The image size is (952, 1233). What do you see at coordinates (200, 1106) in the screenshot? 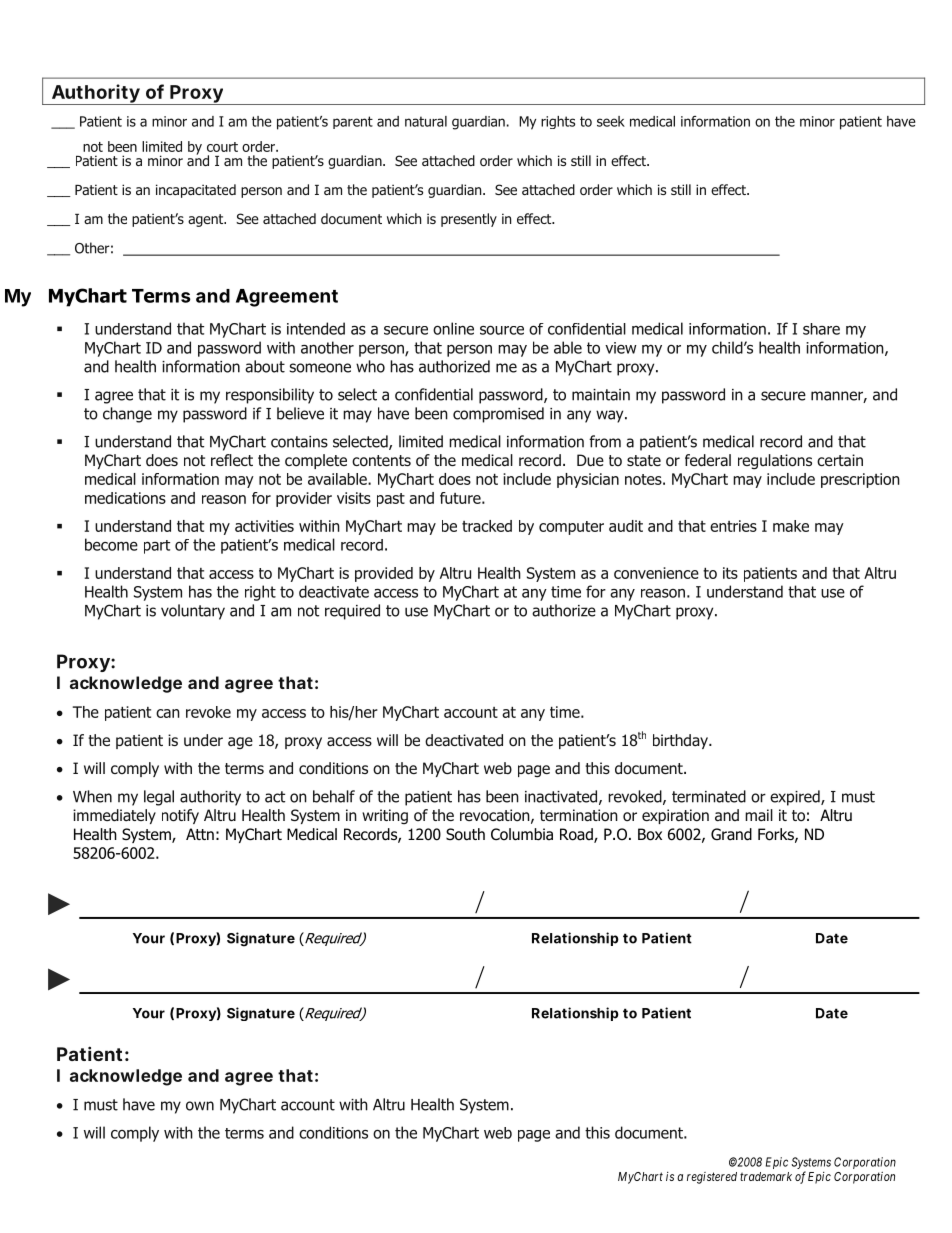
I see `own` at bounding box center [200, 1106].
